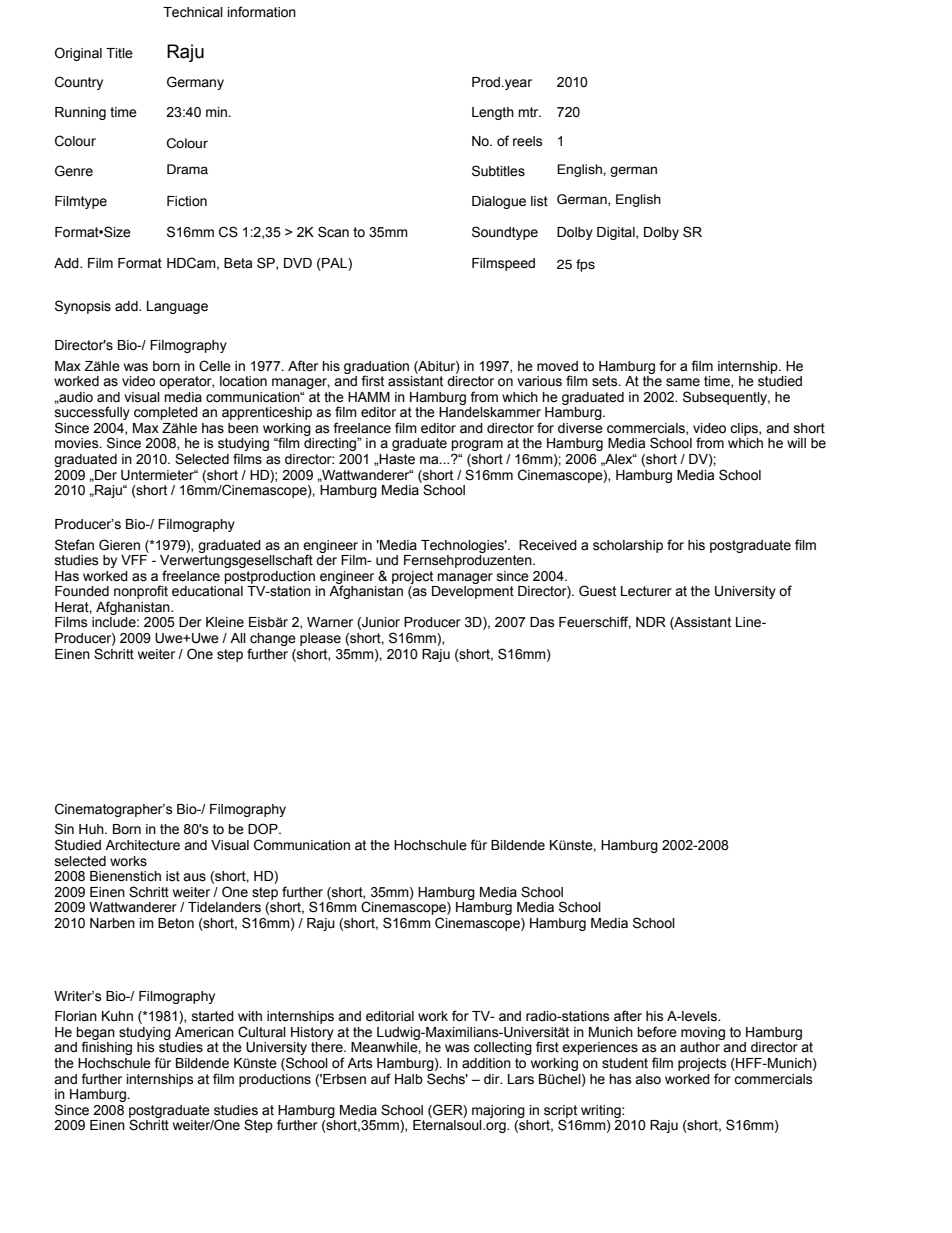 The image size is (952, 1233). What do you see at coordinates (166, 413) in the screenshot?
I see `completed` at bounding box center [166, 413].
